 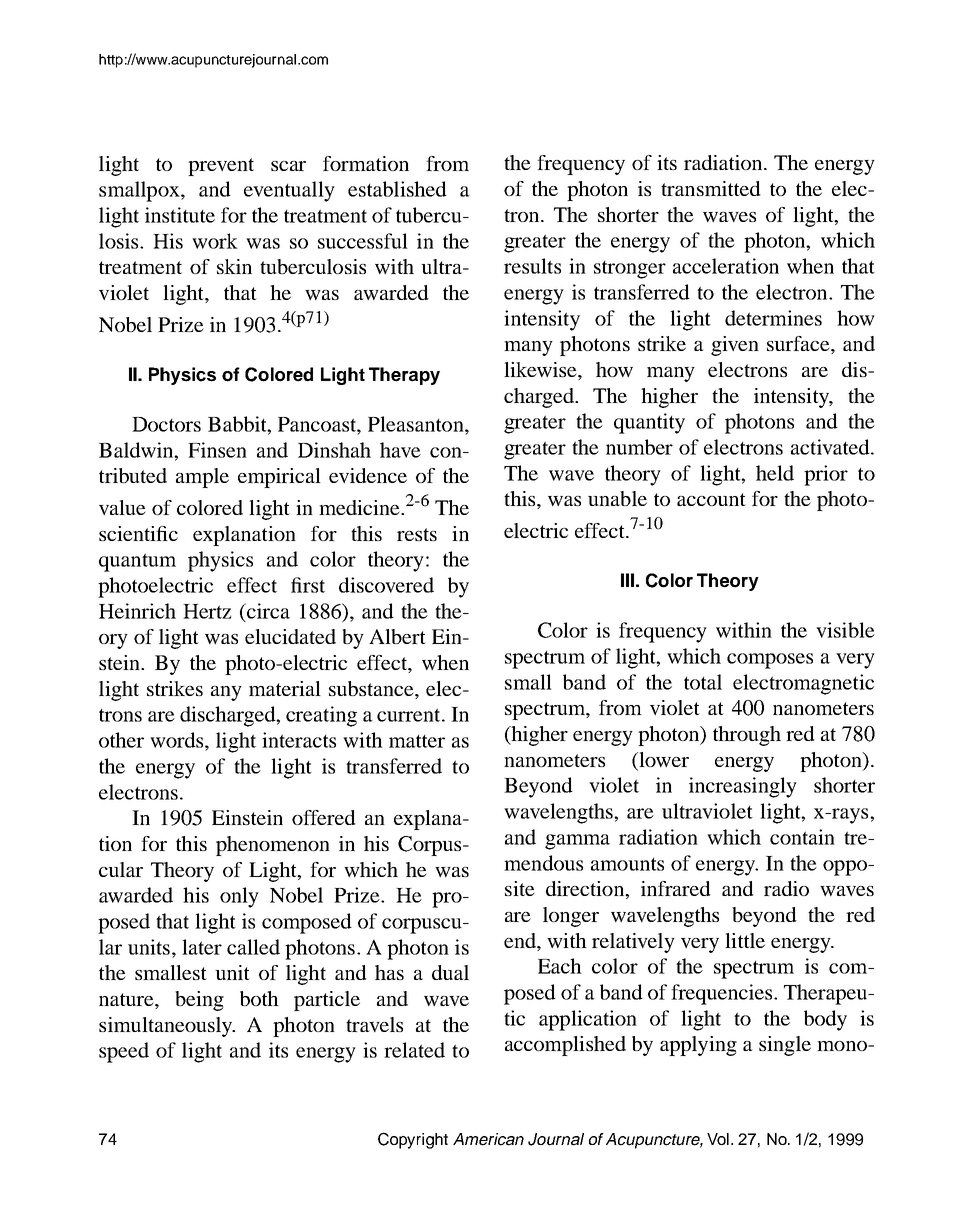 I want to click on established, so click(x=397, y=189).
